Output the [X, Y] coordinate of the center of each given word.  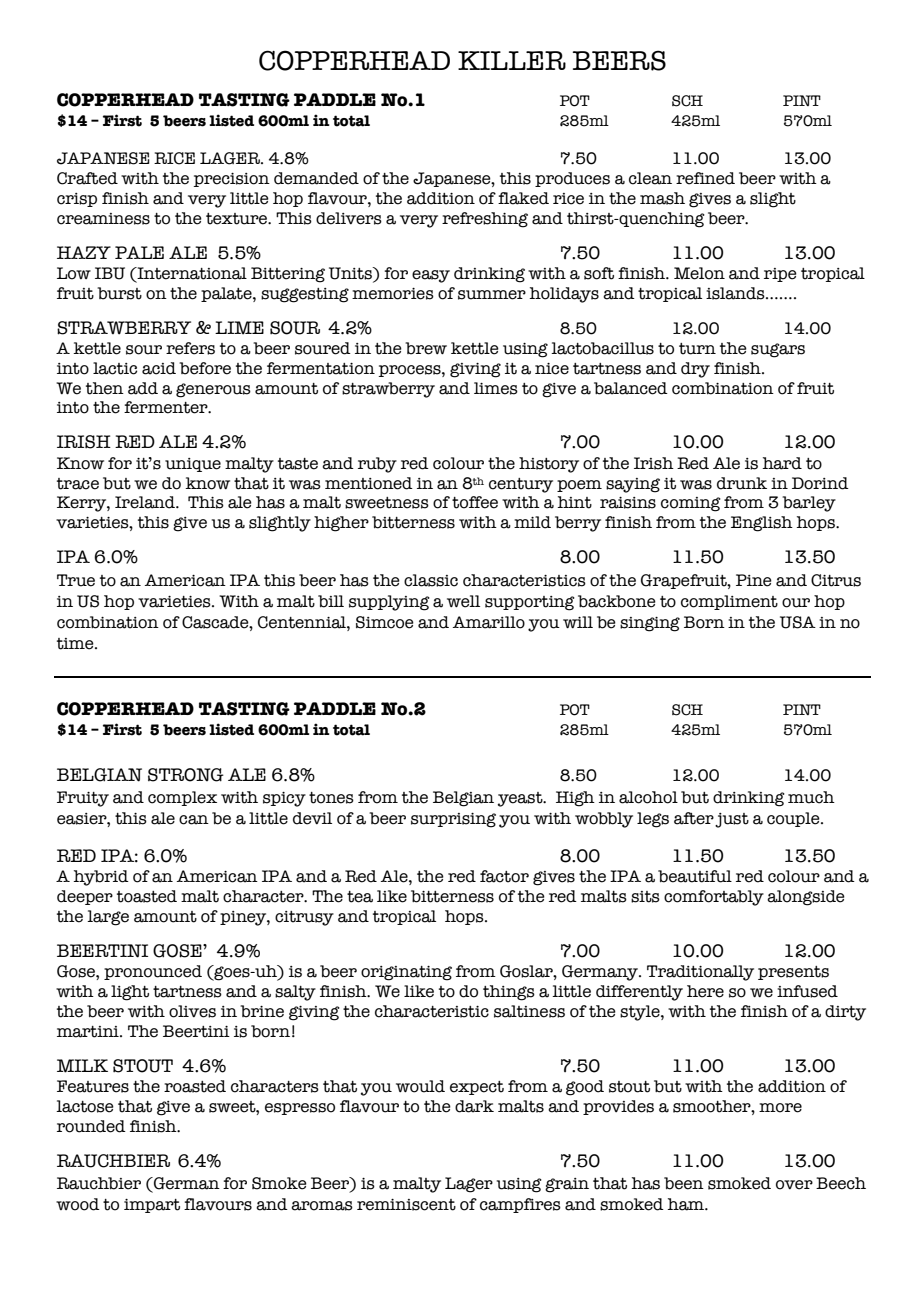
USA [798, 622]
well [463, 601]
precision [232, 180]
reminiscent [406, 1205]
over [794, 1185]
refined [705, 178]
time [76, 644]
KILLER [512, 60]
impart [152, 1206]
